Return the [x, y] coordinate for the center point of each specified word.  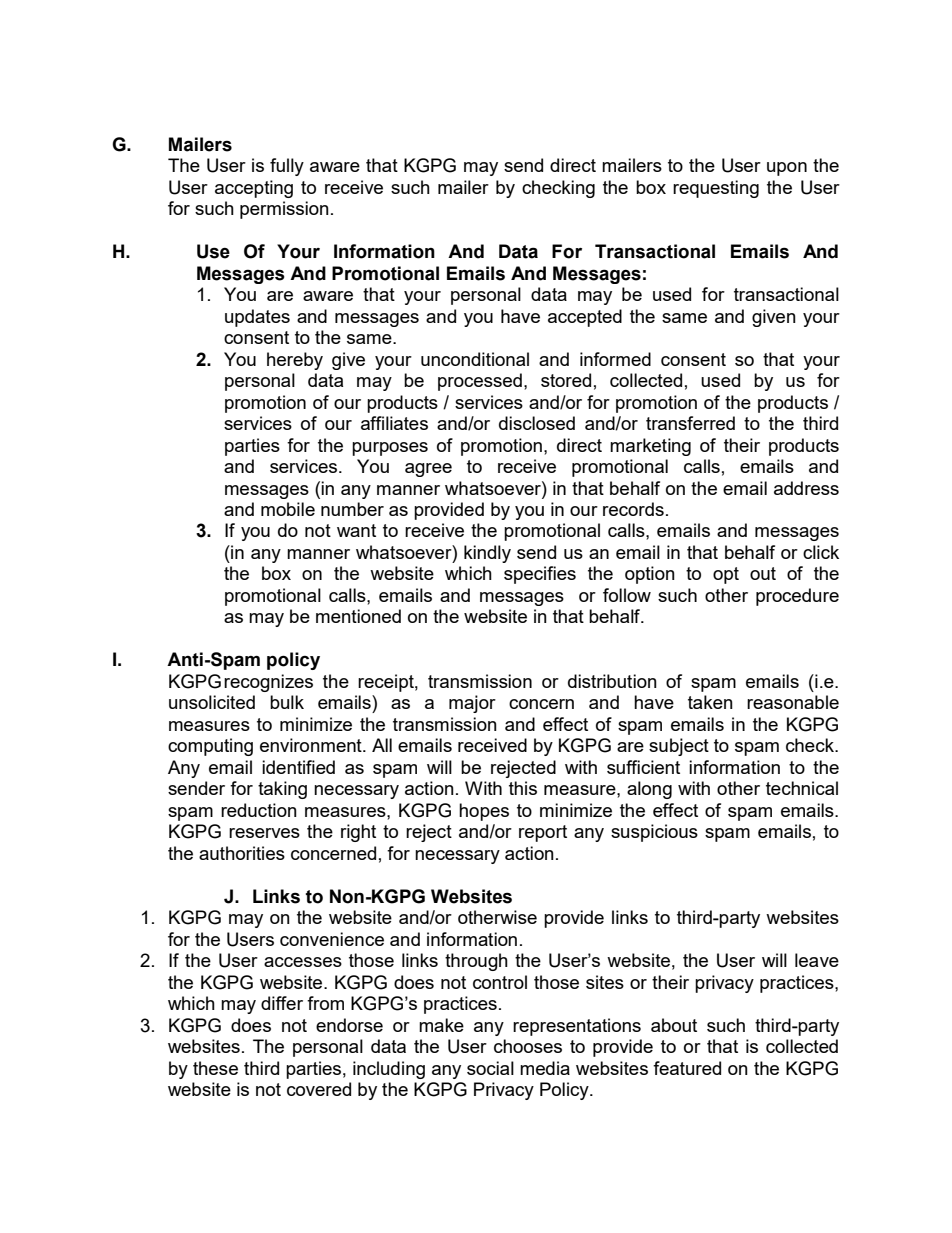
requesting [716, 189]
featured [687, 1068]
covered [319, 1089]
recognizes [268, 683]
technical [802, 788]
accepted [585, 318]
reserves [264, 833]
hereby [295, 361]
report [543, 833]
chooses [528, 1046]
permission [284, 210]
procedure [797, 597]
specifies [540, 575]
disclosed [537, 423]
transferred [690, 423]
